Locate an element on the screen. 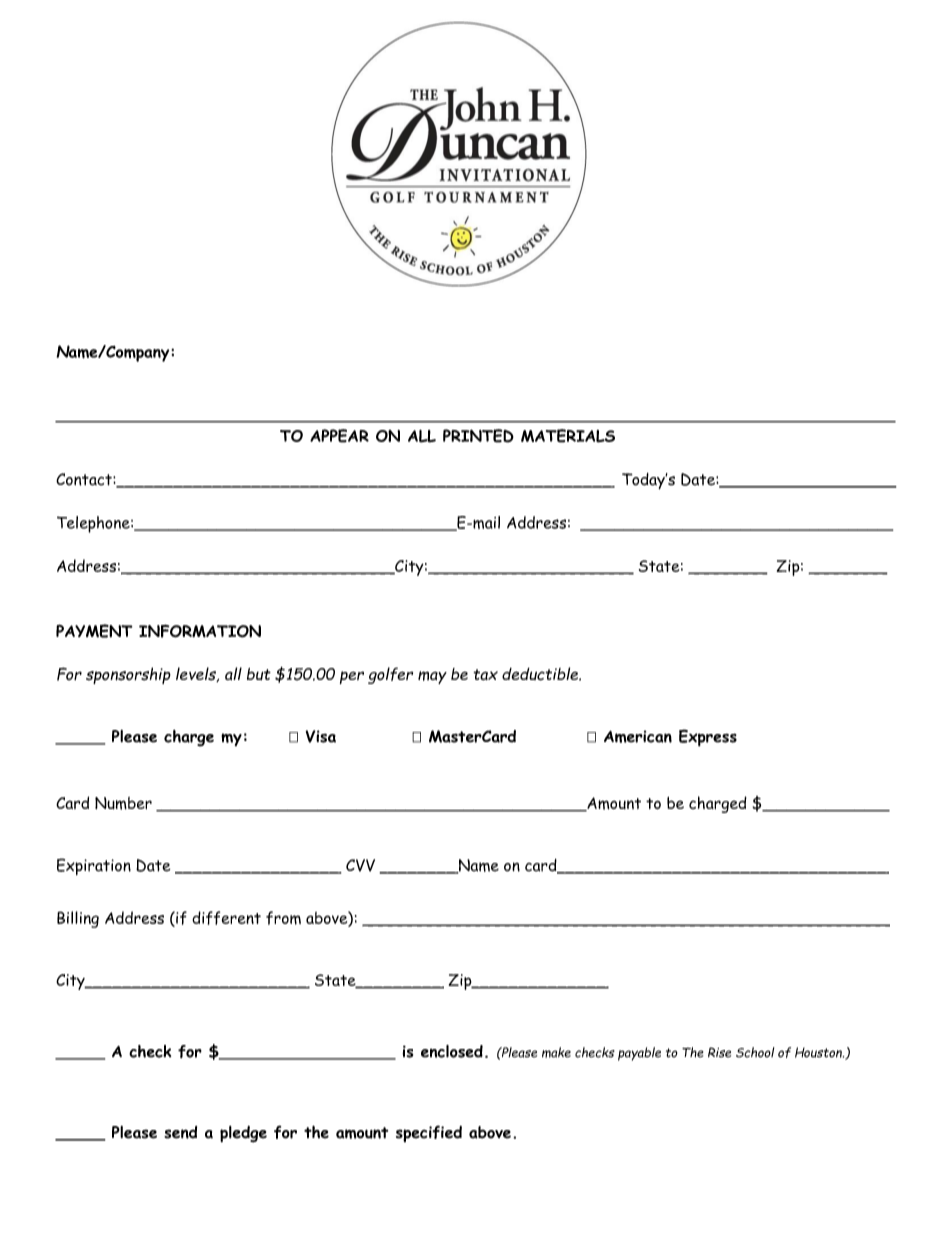  PRINTED is located at coordinates (478, 436).
